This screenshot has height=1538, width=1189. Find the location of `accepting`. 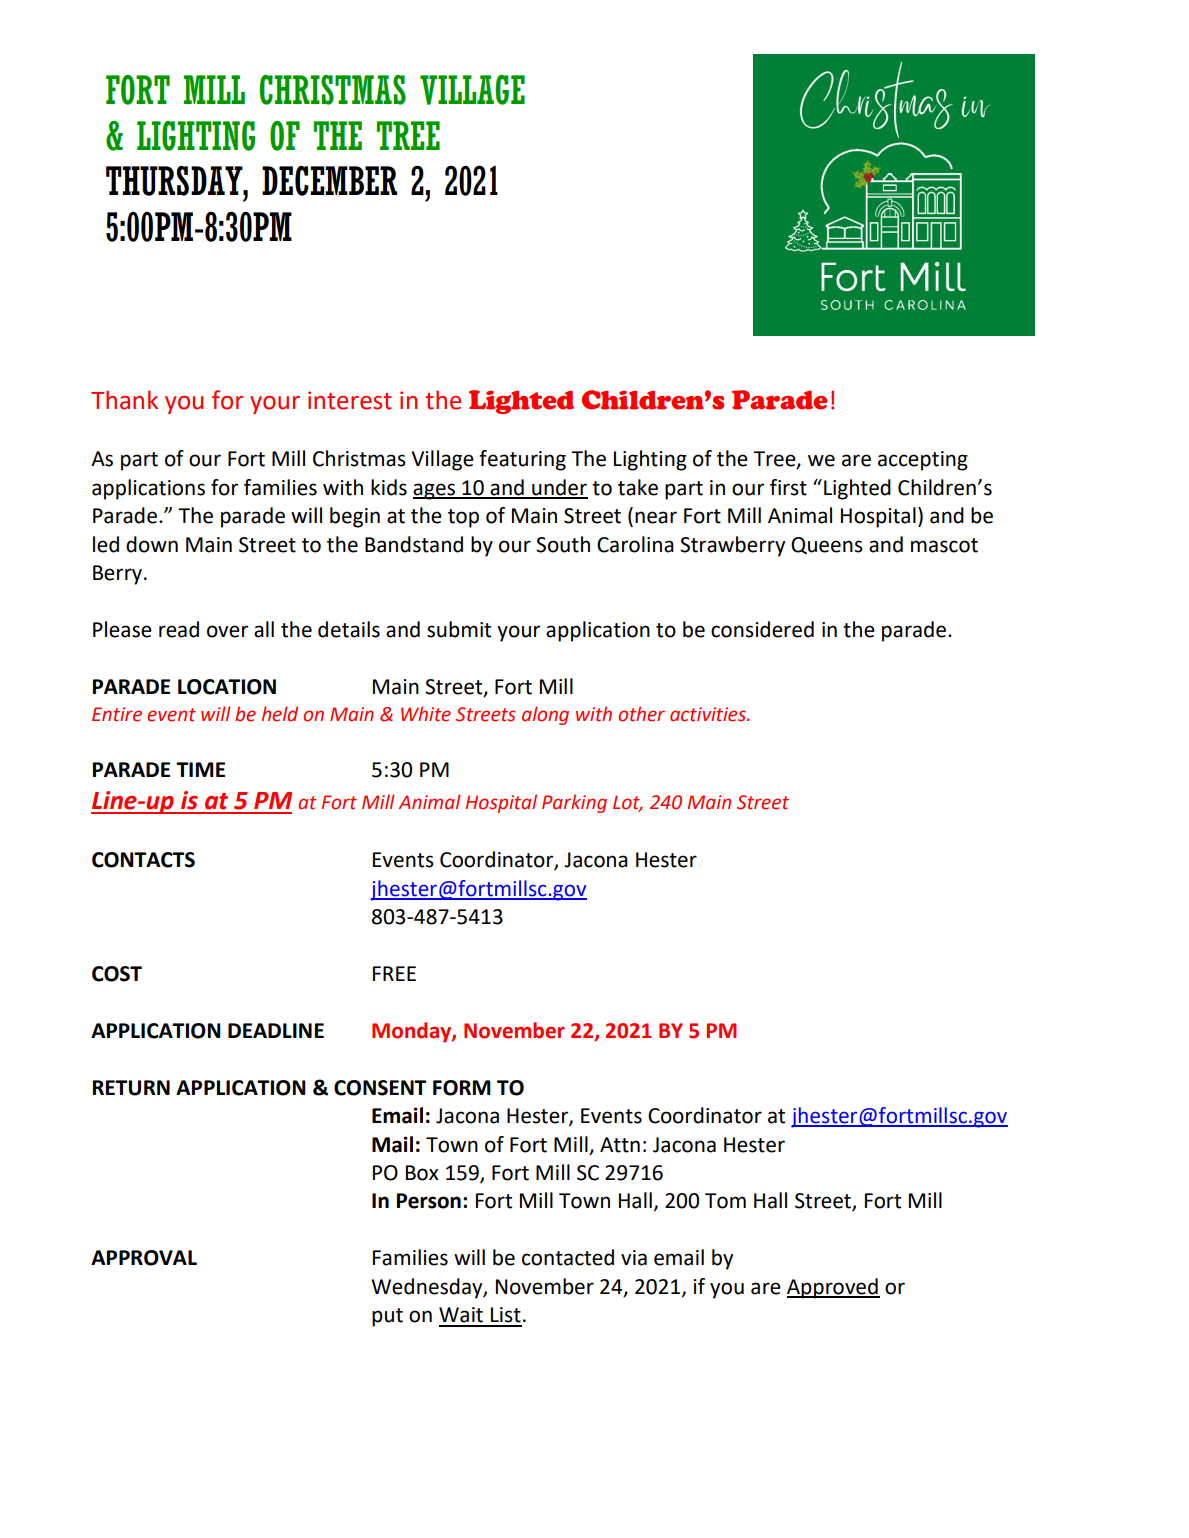

accepting is located at coordinates (923, 461).
